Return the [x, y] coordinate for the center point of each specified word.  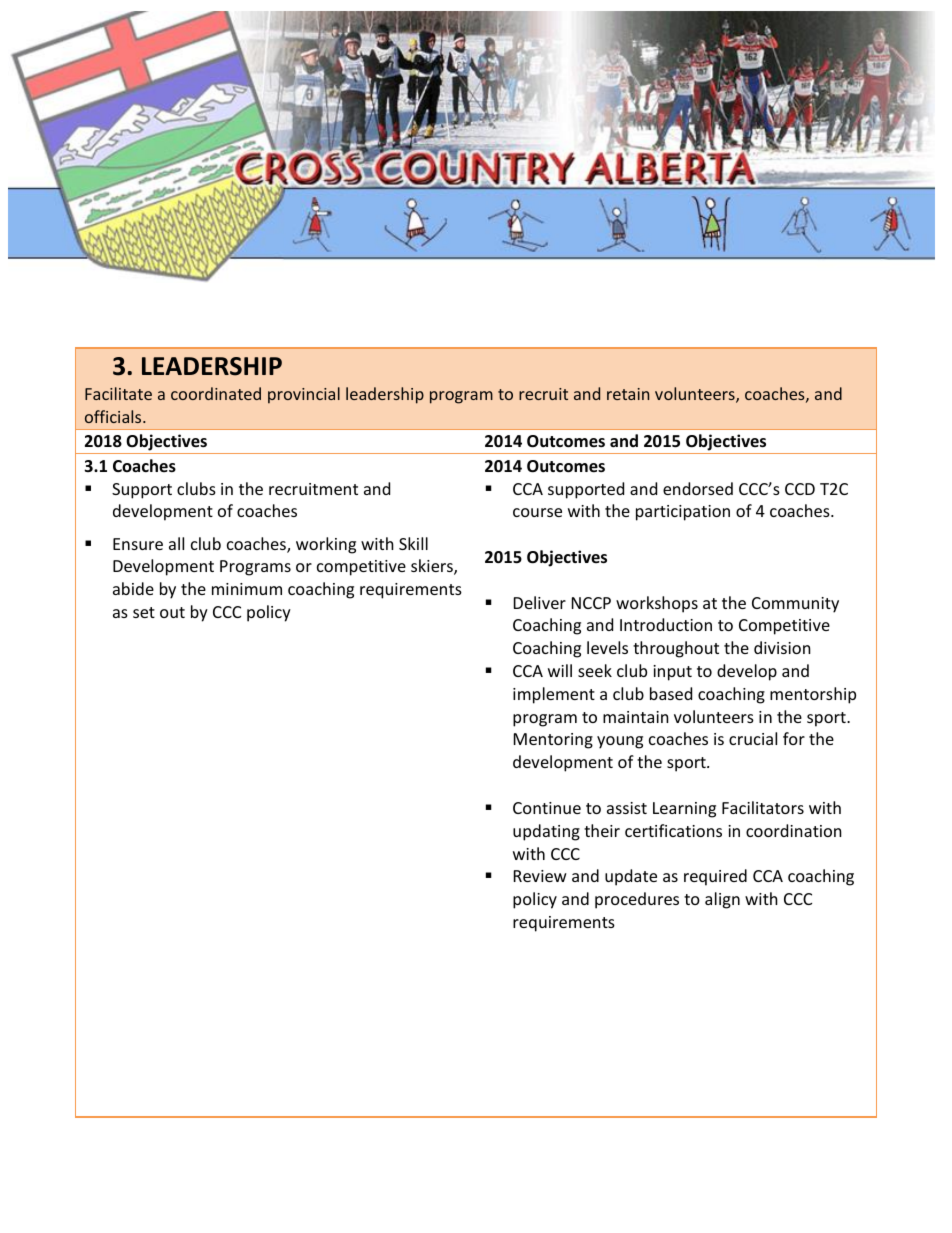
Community [795, 605]
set [144, 612]
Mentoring [553, 741]
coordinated [216, 393]
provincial [304, 395]
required [715, 877]
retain [628, 394]
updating [546, 832]
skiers [433, 567]
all [176, 543]
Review [540, 876]
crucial [753, 738]
